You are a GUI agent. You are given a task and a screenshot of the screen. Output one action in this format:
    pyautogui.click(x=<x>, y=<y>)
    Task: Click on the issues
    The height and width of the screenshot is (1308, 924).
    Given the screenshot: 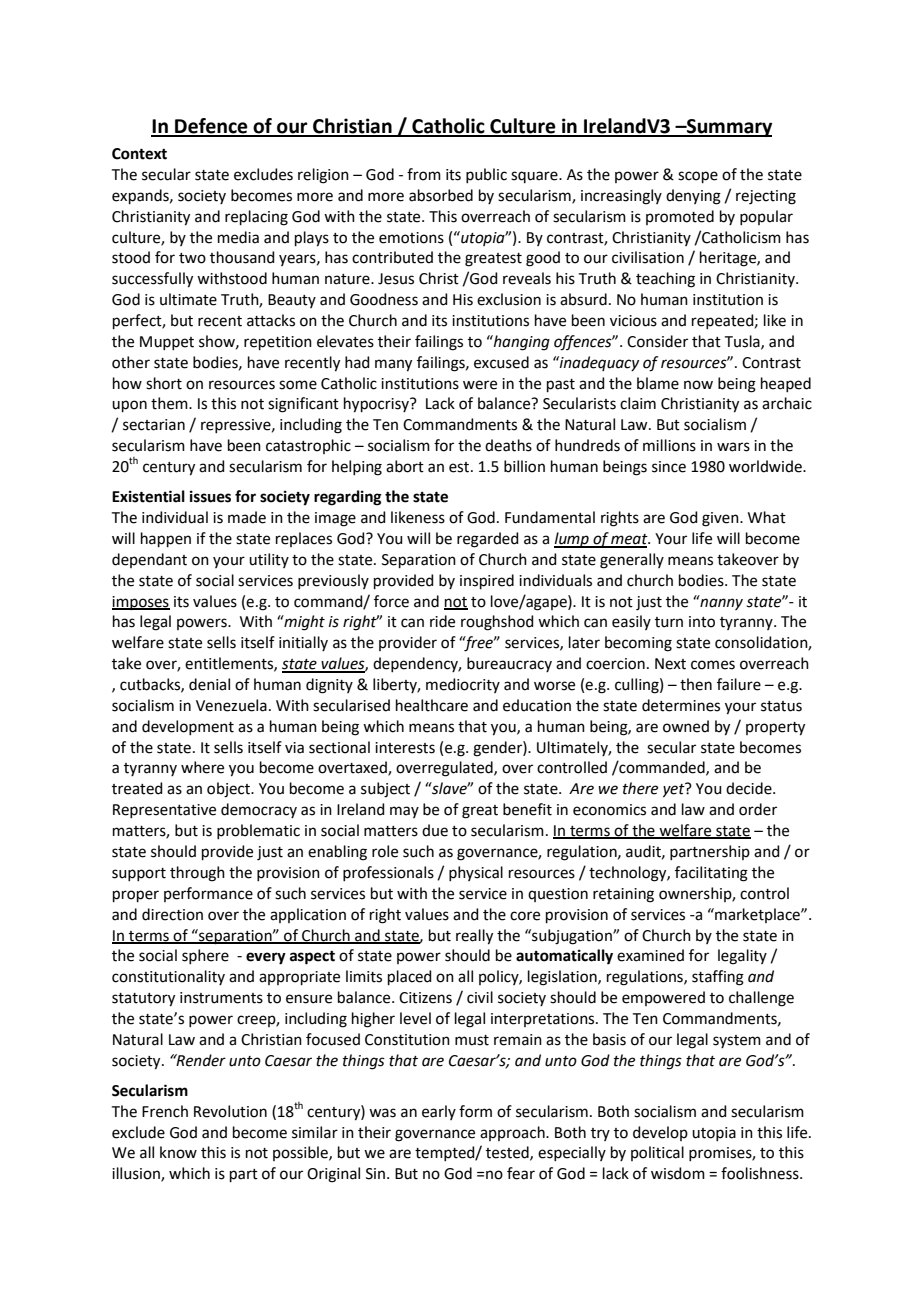 What is the action you would take?
    pyautogui.click(x=210, y=496)
